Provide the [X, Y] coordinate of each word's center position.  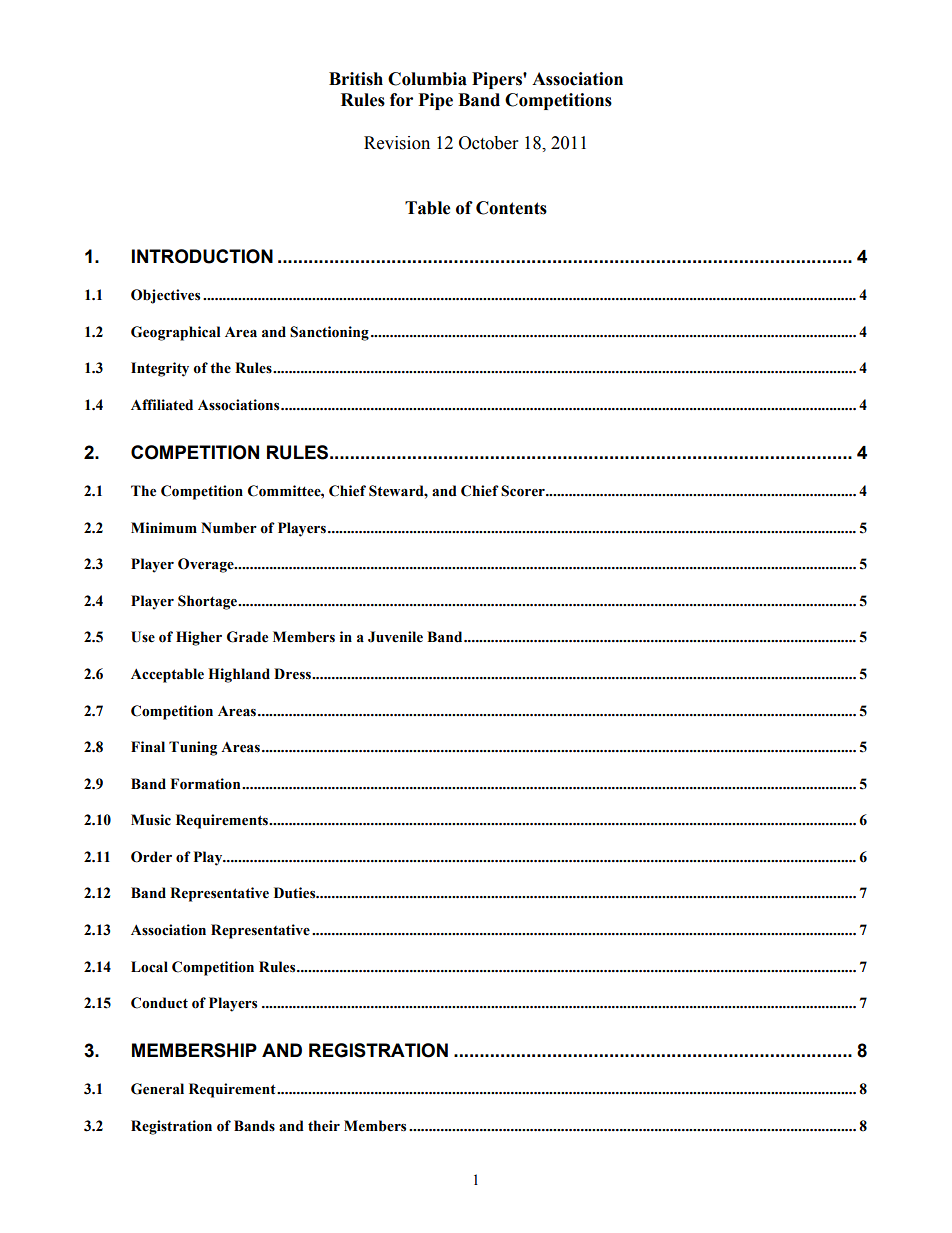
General [157, 1089]
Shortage [209, 602]
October [488, 143]
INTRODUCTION [202, 256]
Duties [296, 893]
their [324, 1126]
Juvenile [395, 637]
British [356, 79]
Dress [293, 674]
